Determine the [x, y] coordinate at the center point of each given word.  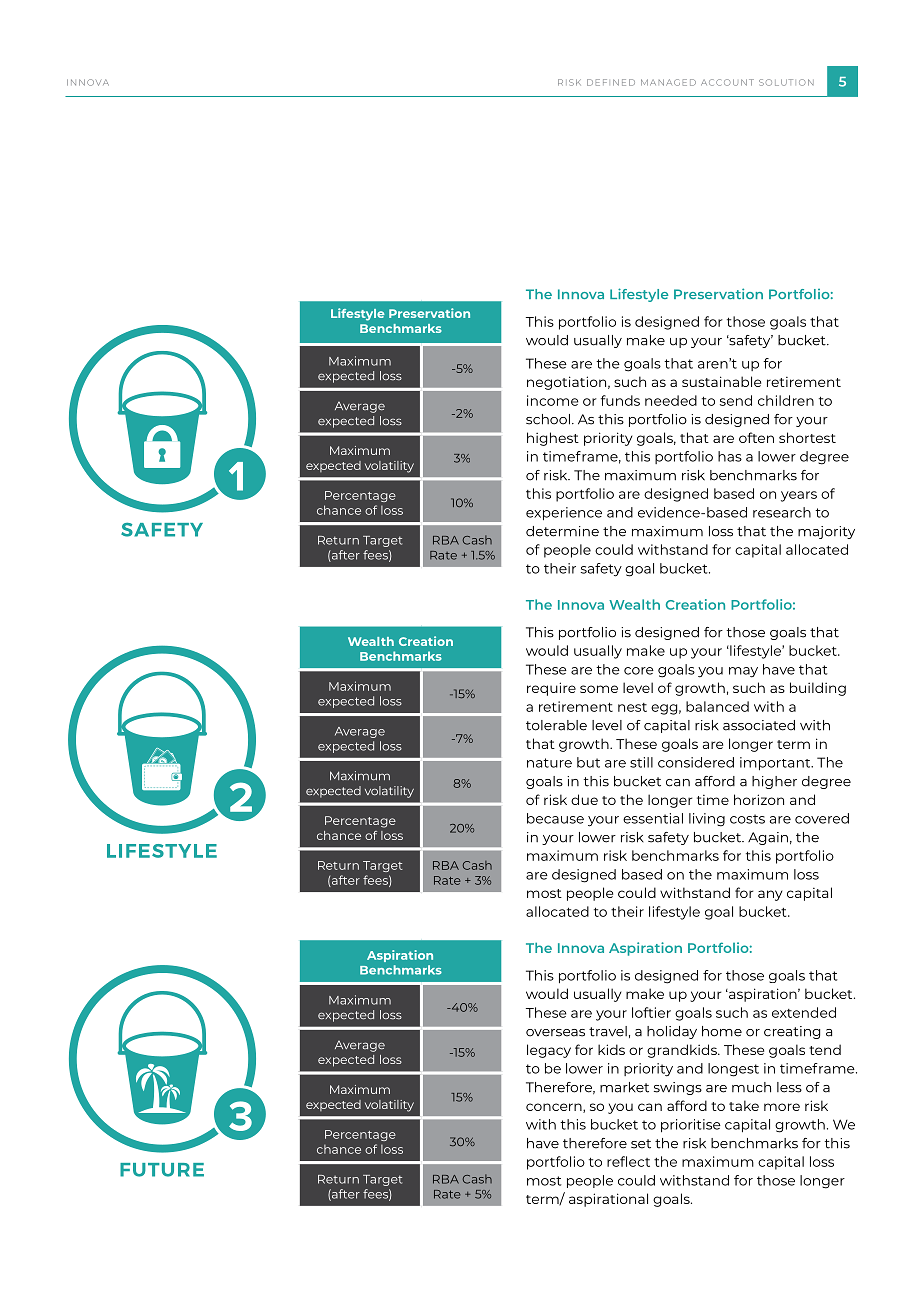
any [770, 895]
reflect [628, 1161]
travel [608, 1031]
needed [671, 400]
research [782, 512]
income [553, 400]
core [639, 671]
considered [696, 762]
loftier [651, 1012]
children [786, 400]
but [588, 762]
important [776, 763]
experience [564, 513]
